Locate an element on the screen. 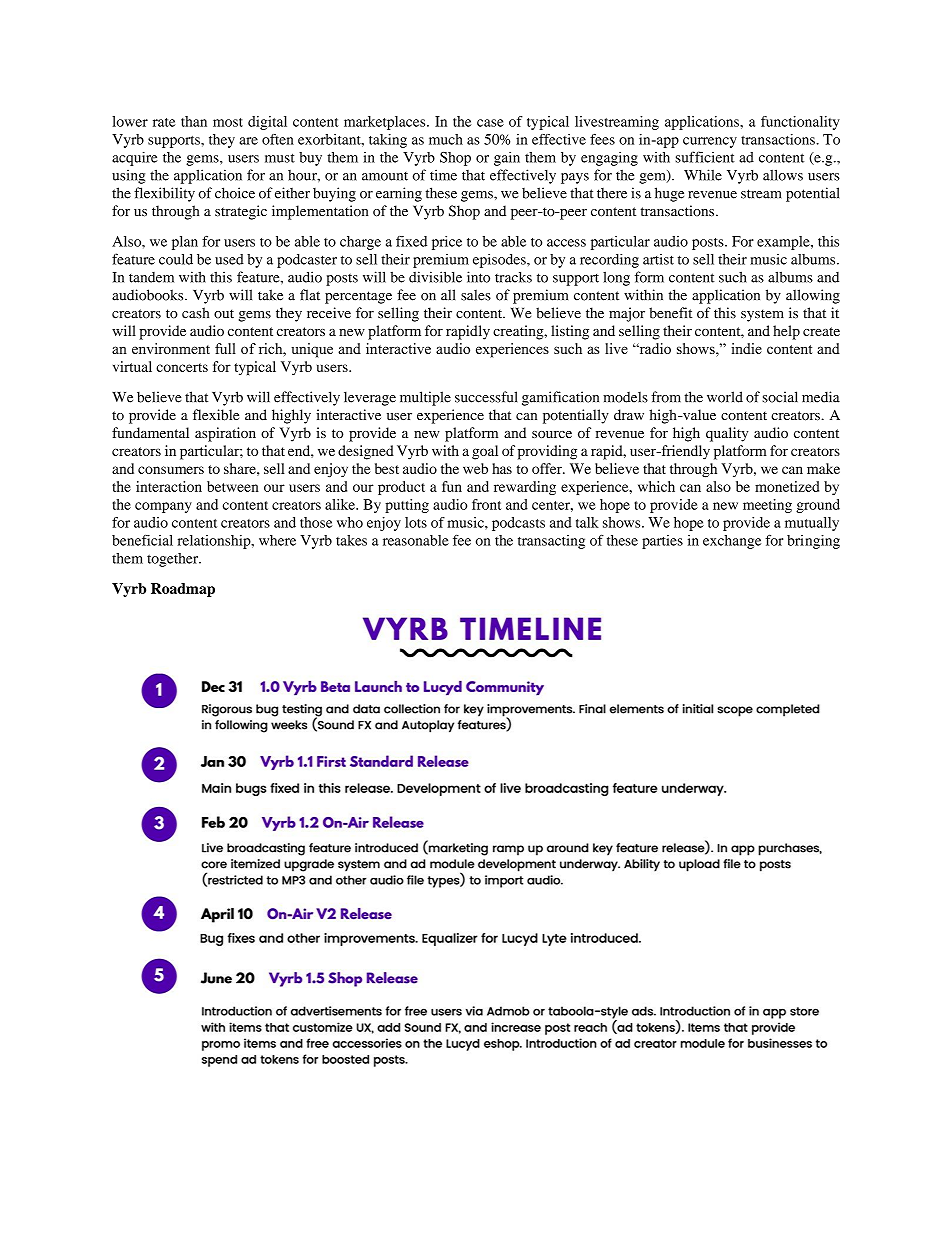 The width and height of the screenshot is (952, 1233). currency is located at coordinates (710, 142).
